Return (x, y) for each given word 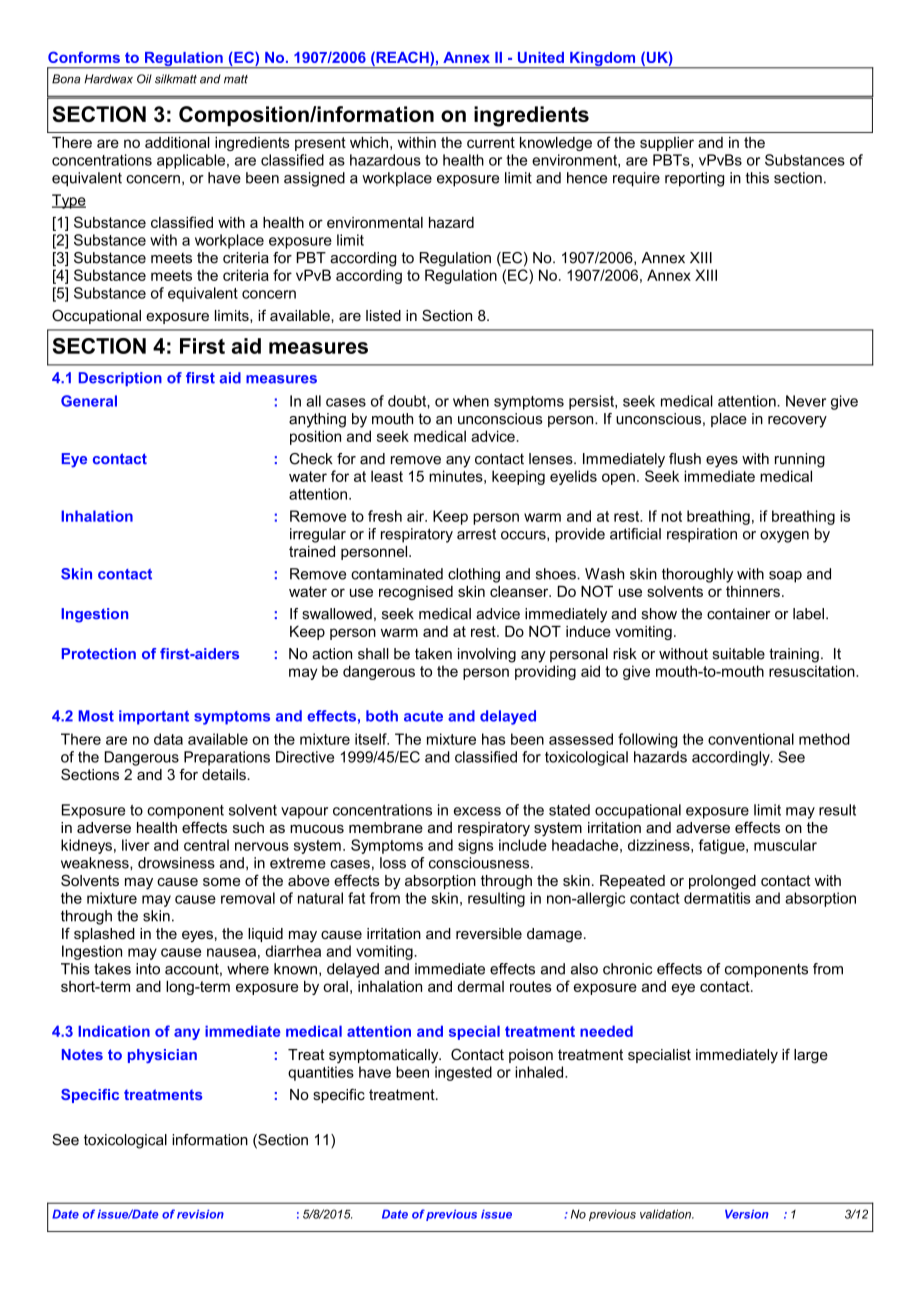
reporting (694, 179)
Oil (144, 79)
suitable (739, 654)
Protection (99, 654)
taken (433, 654)
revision (200, 1214)
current (491, 142)
